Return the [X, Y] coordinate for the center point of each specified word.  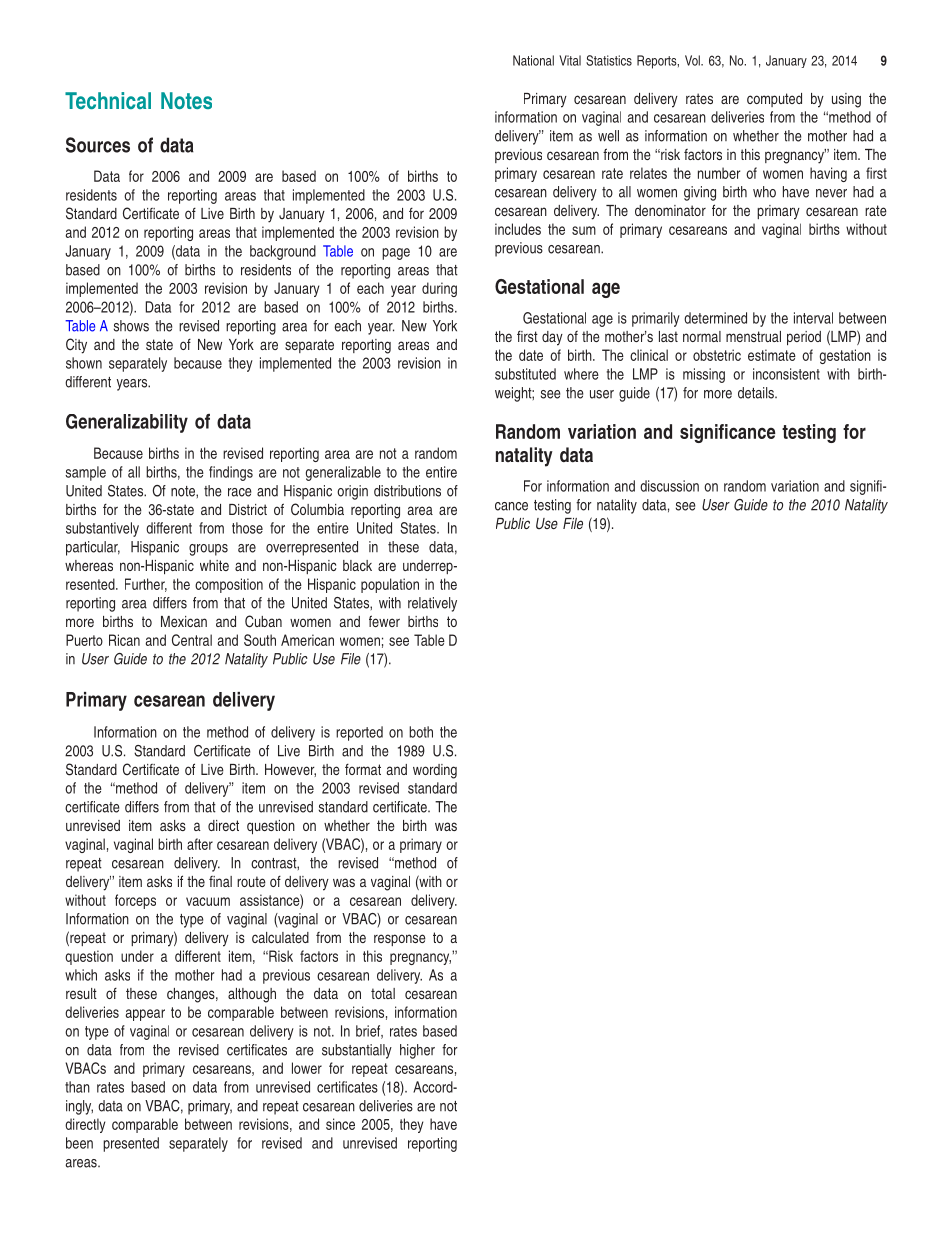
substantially [357, 1051]
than [77, 1087]
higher [417, 1051]
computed [774, 100]
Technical [108, 100]
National [533, 60]
